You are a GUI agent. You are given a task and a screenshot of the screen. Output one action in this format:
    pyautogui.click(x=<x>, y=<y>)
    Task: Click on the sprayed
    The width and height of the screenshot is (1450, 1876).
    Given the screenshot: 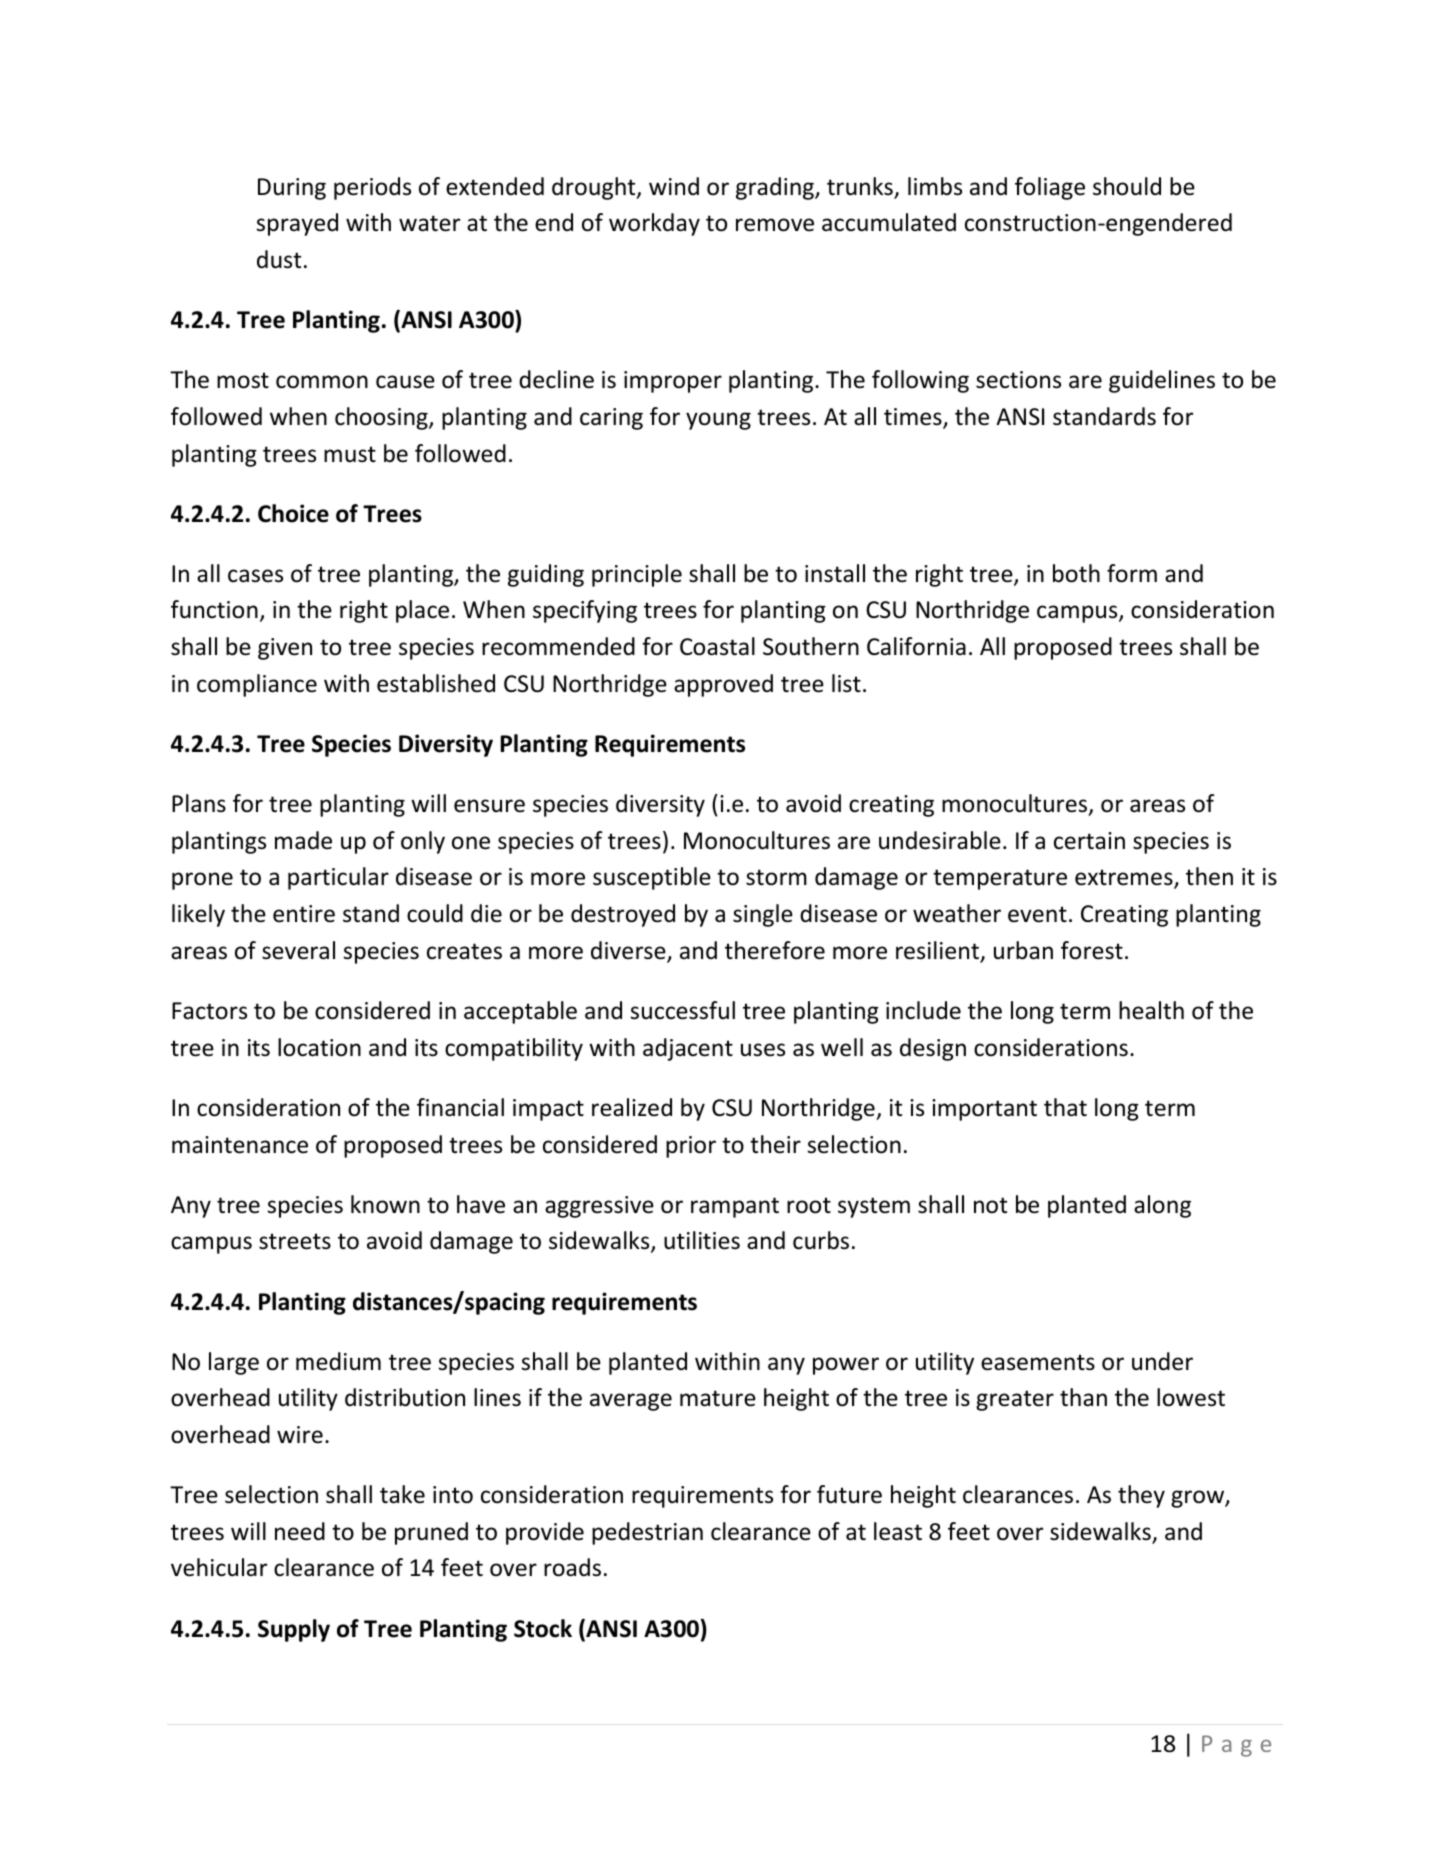 What is the action you would take?
    pyautogui.click(x=297, y=224)
